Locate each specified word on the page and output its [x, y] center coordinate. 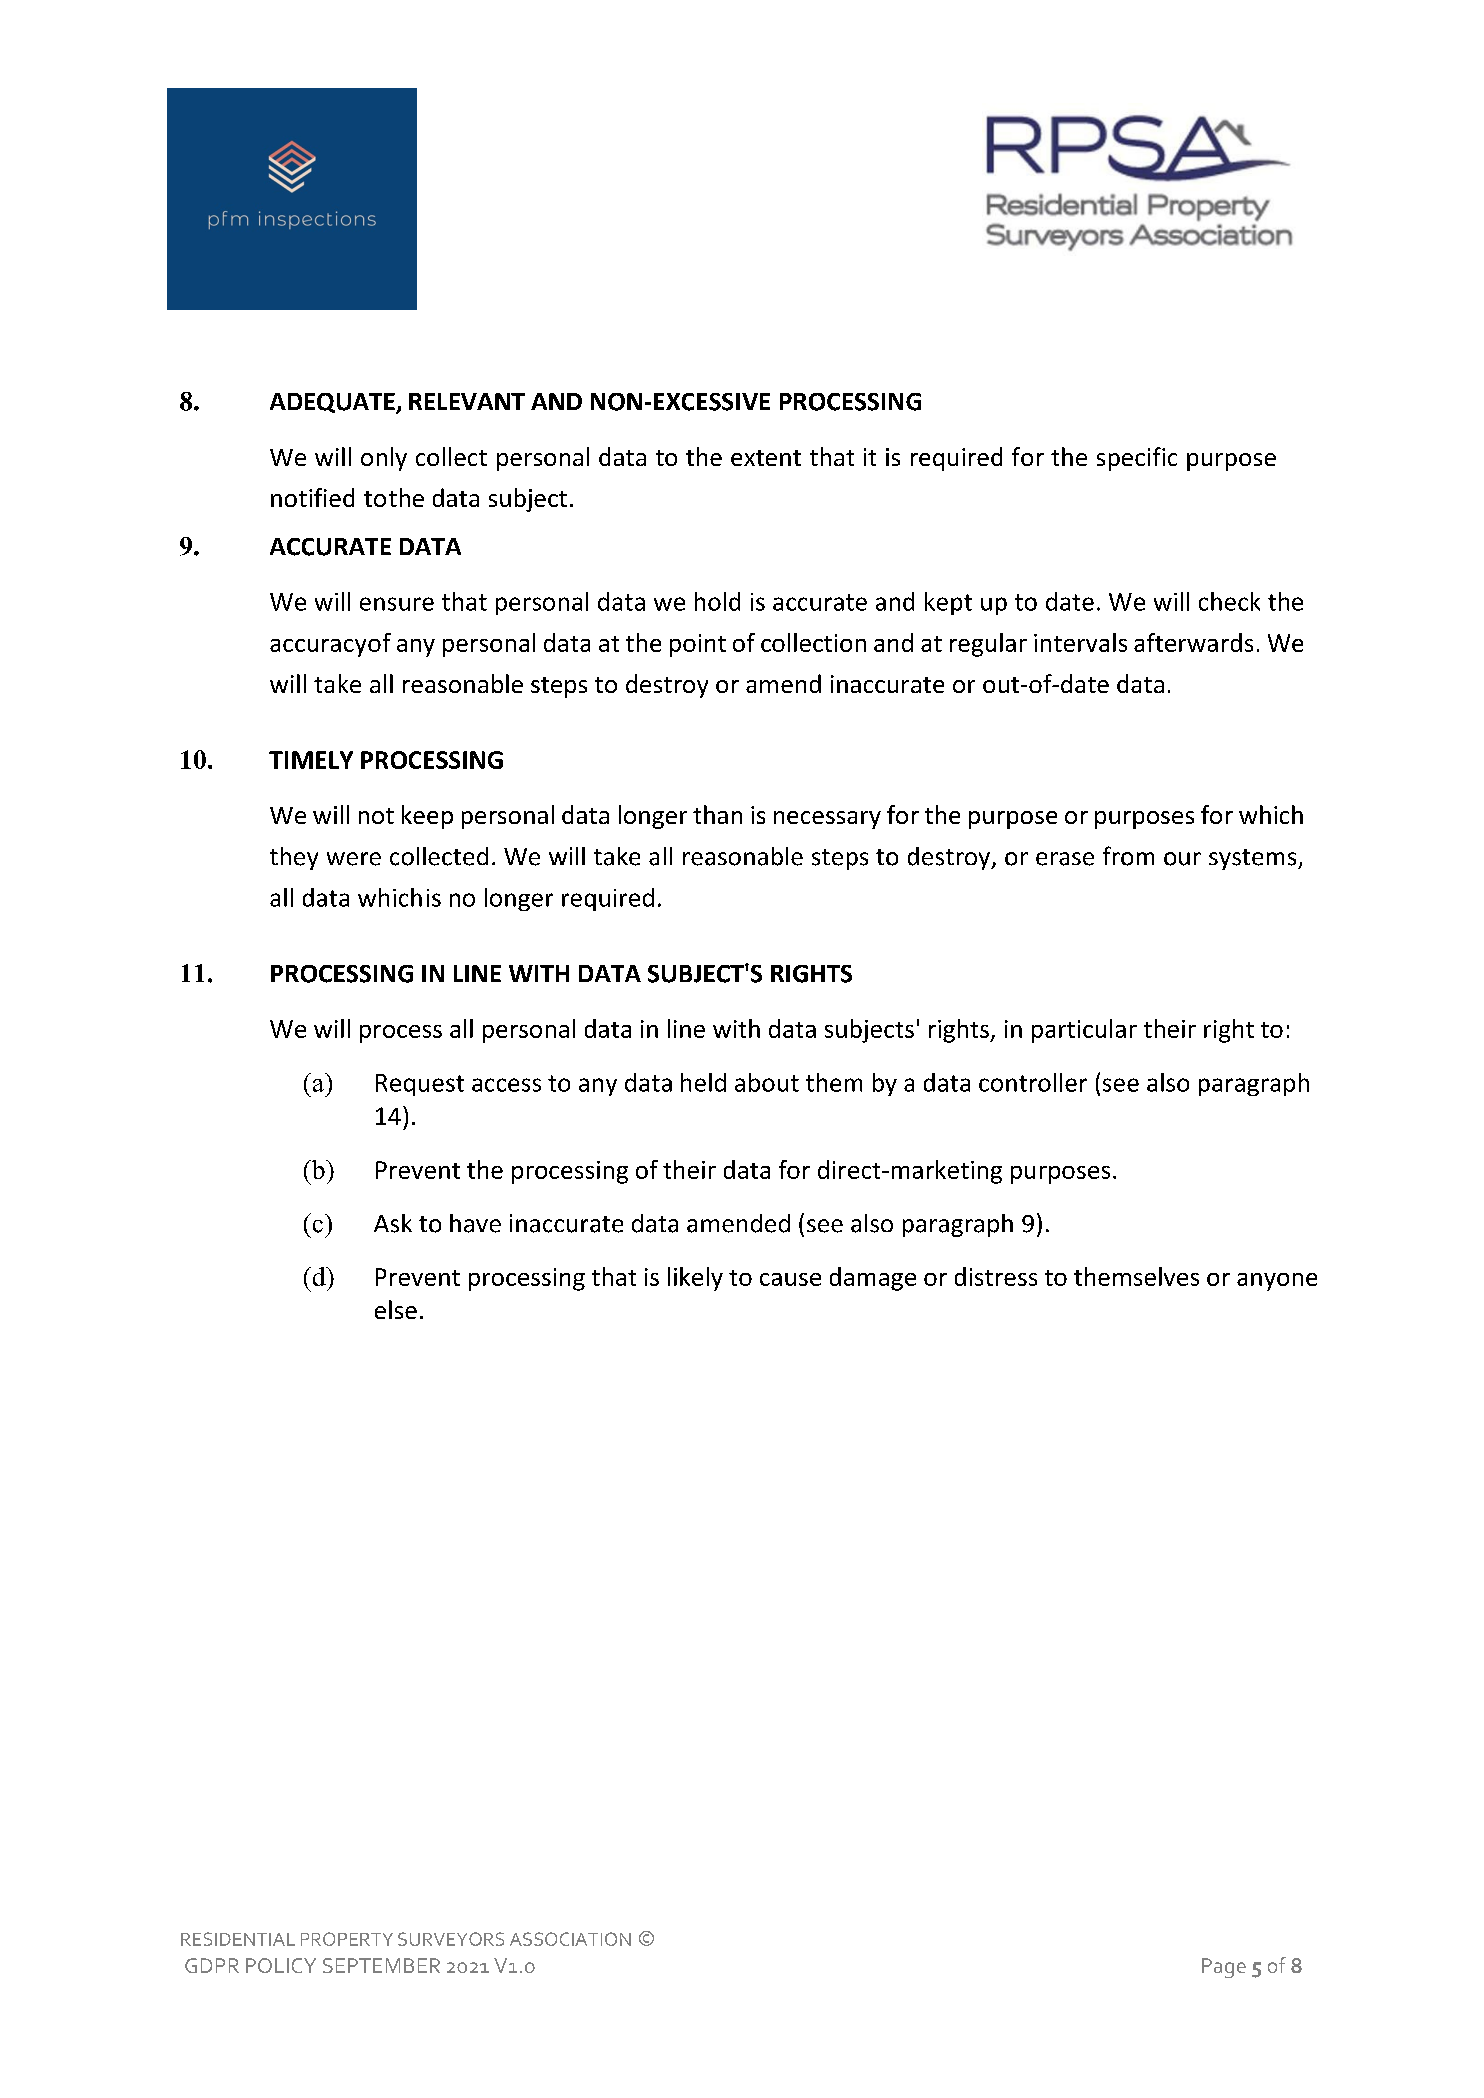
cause [790, 1279]
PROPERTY [347, 1939]
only [384, 459]
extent [766, 458]
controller [1033, 1082]
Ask [393, 1223]
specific [1137, 459]
